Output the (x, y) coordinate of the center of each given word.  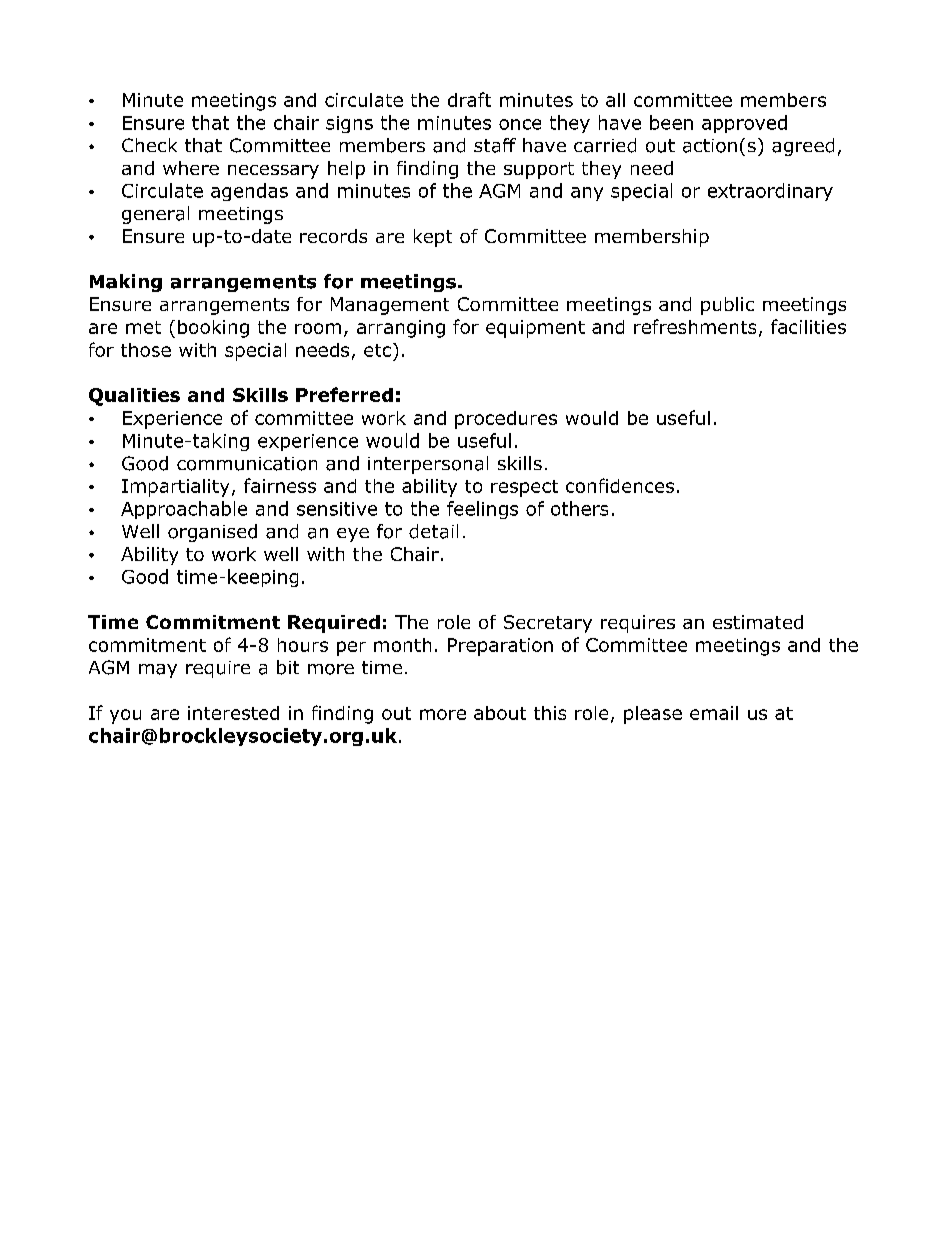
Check (149, 145)
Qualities (134, 397)
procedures (506, 420)
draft (469, 99)
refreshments (695, 326)
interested (233, 713)
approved (744, 124)
